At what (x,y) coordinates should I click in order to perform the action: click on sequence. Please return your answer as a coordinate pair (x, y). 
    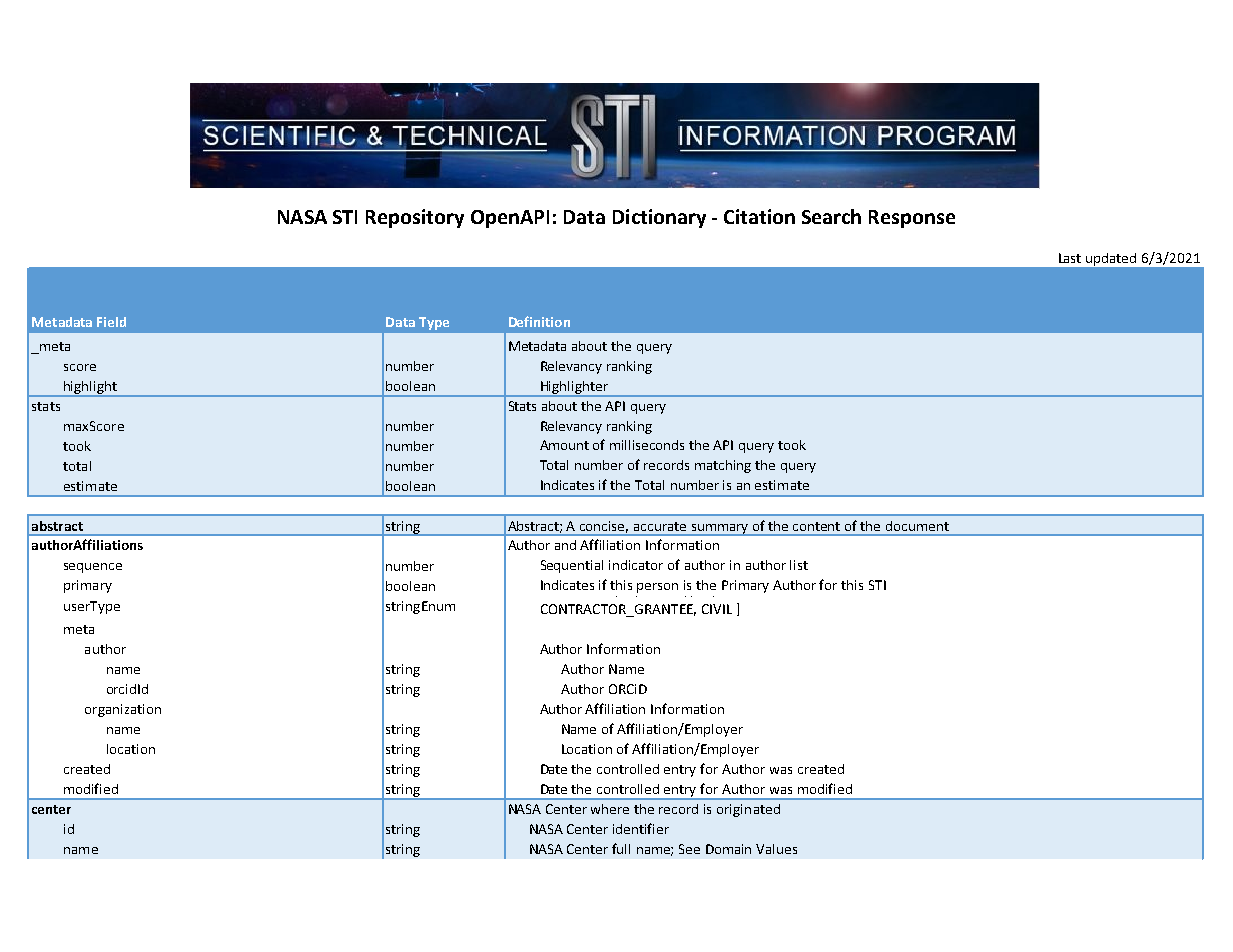
    Looking at the image, I should click on (93, 568).
